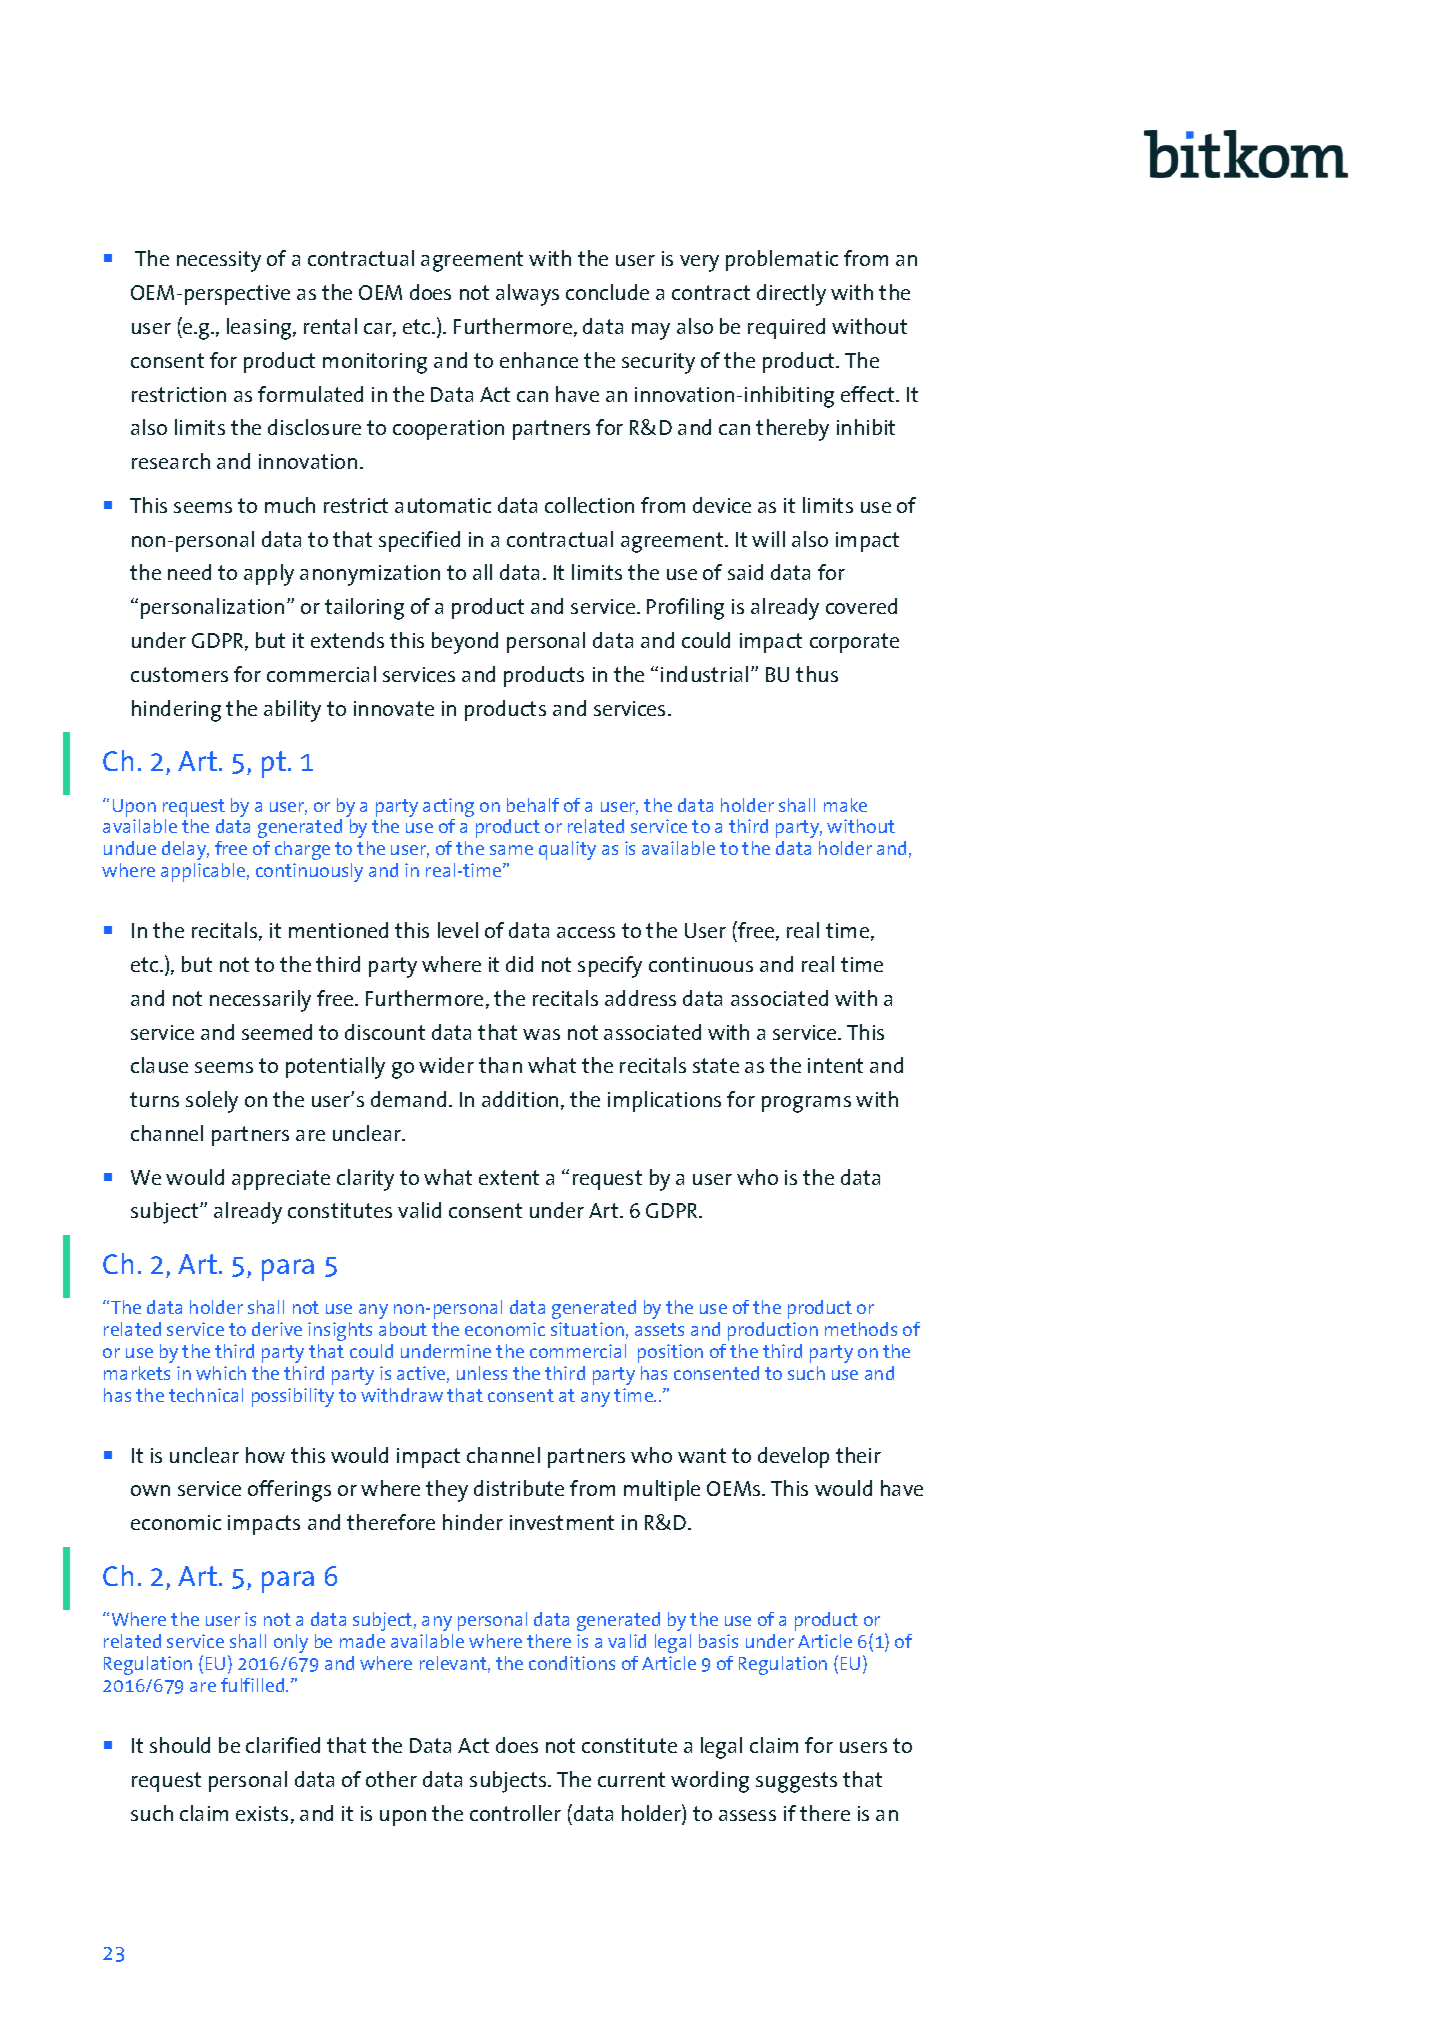  Describe the element at coordinates (219, 261) in the screenshot. I see `necessity` at that location.
